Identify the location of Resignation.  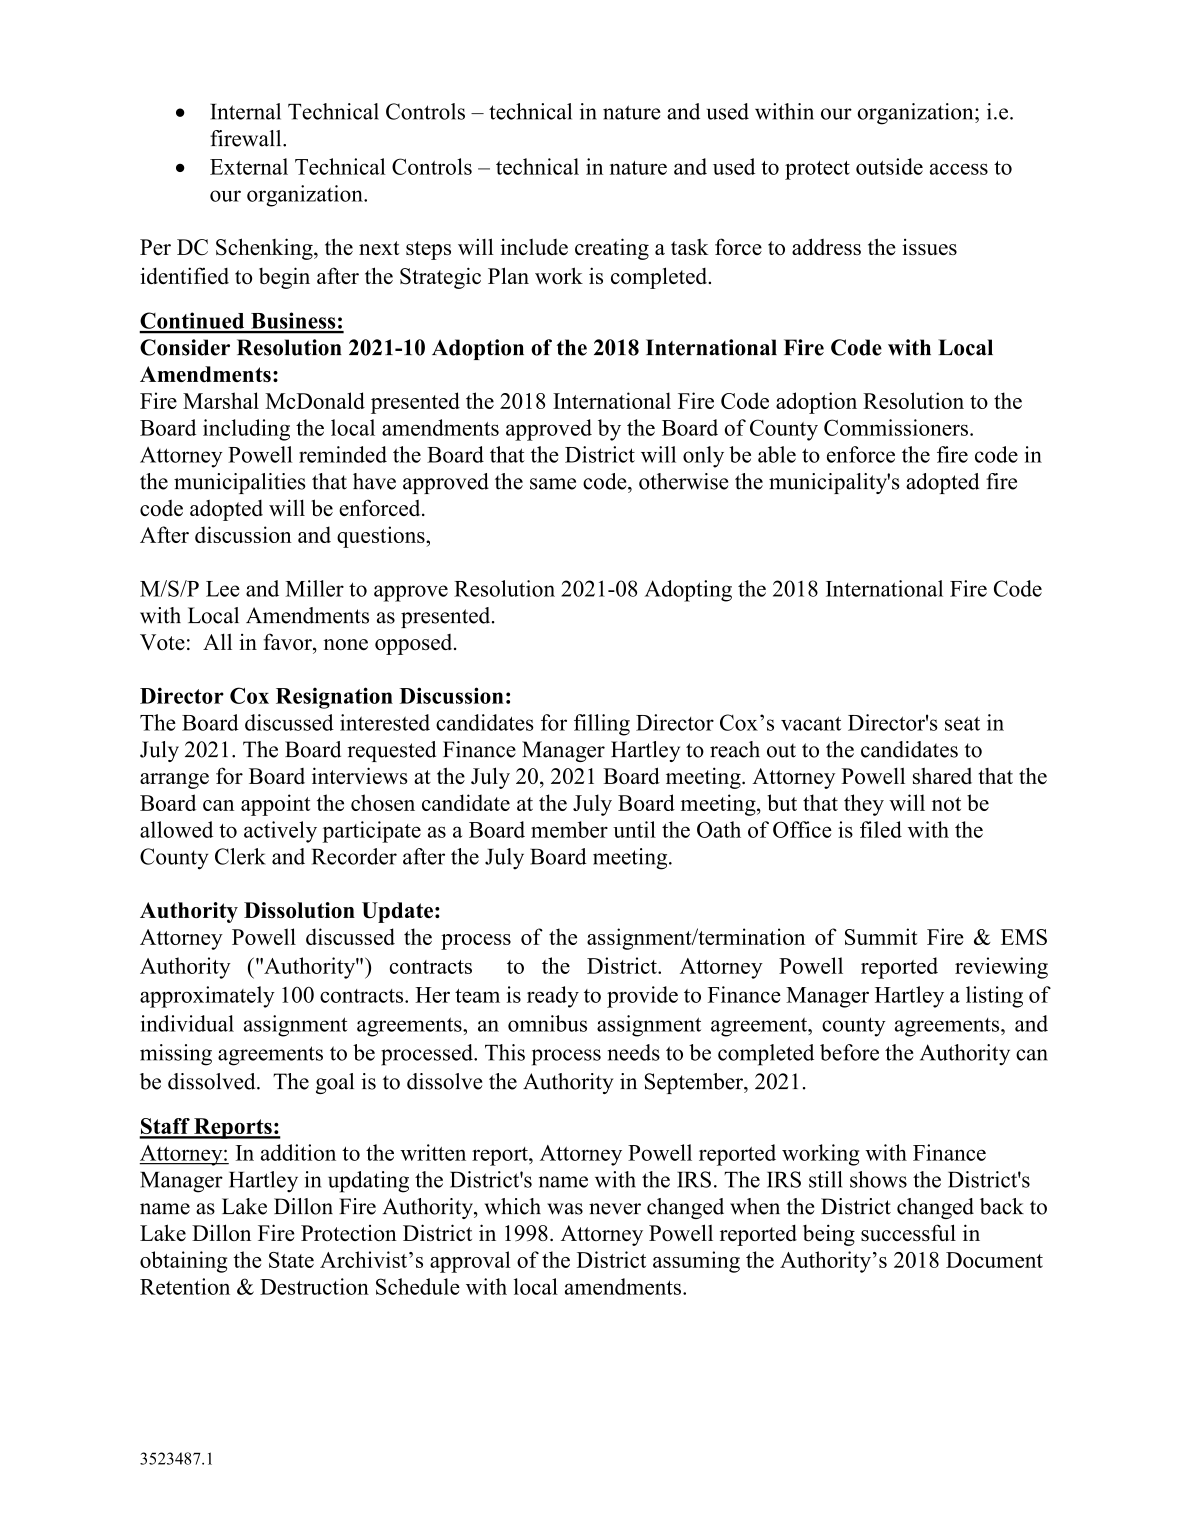
(334, 698).
